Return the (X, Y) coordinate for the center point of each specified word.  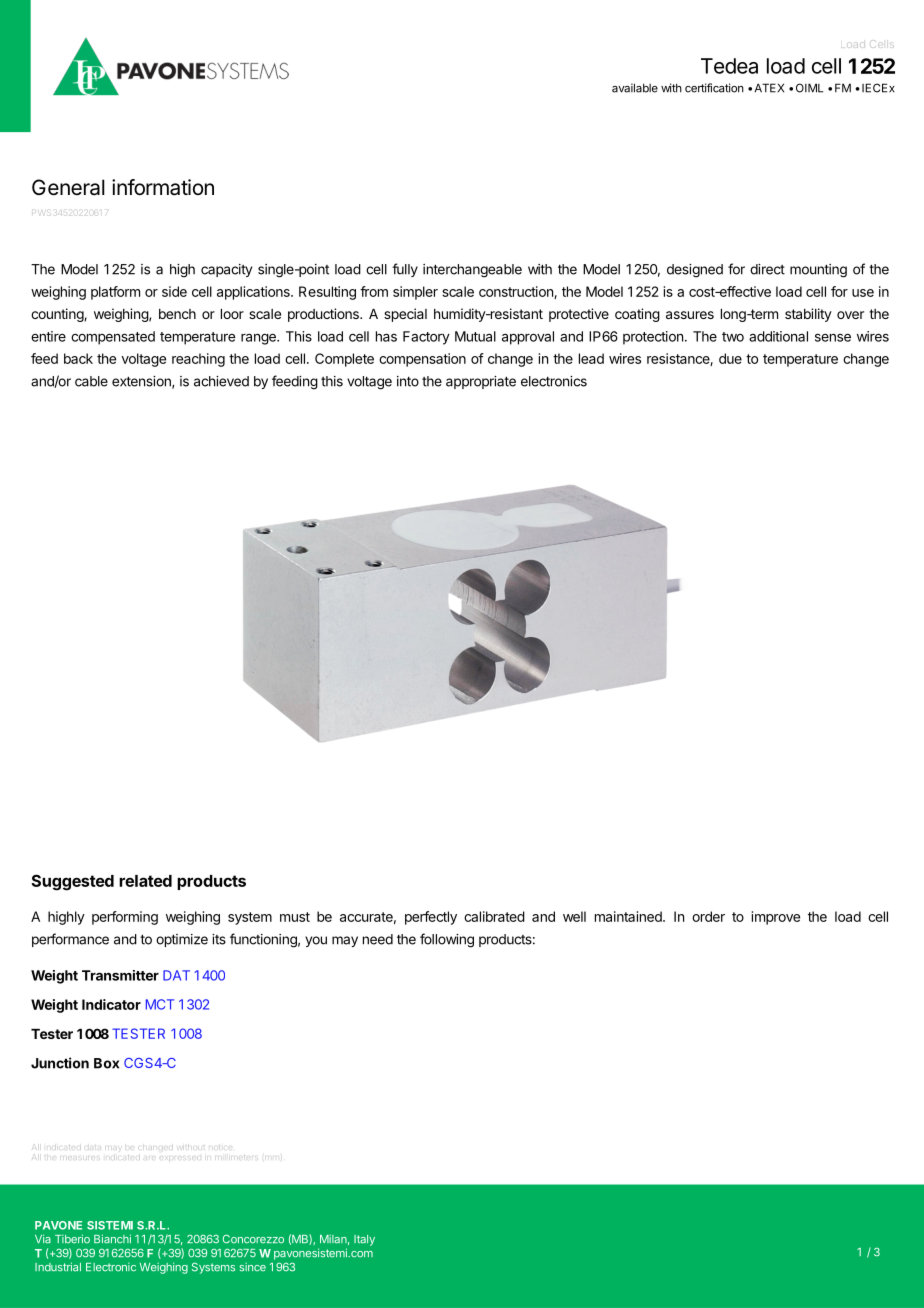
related (145, 881)
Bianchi (112, 1239)
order (708, 916)
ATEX (769, 88)
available (635, 88)
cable (91, 381)
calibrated (494, 916)
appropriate (481, 382)
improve (776, 918)
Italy (364, 1240)
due (730, 358)
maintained (629, 916)
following (447, 940)
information (163, 187)
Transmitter (120, 975)
